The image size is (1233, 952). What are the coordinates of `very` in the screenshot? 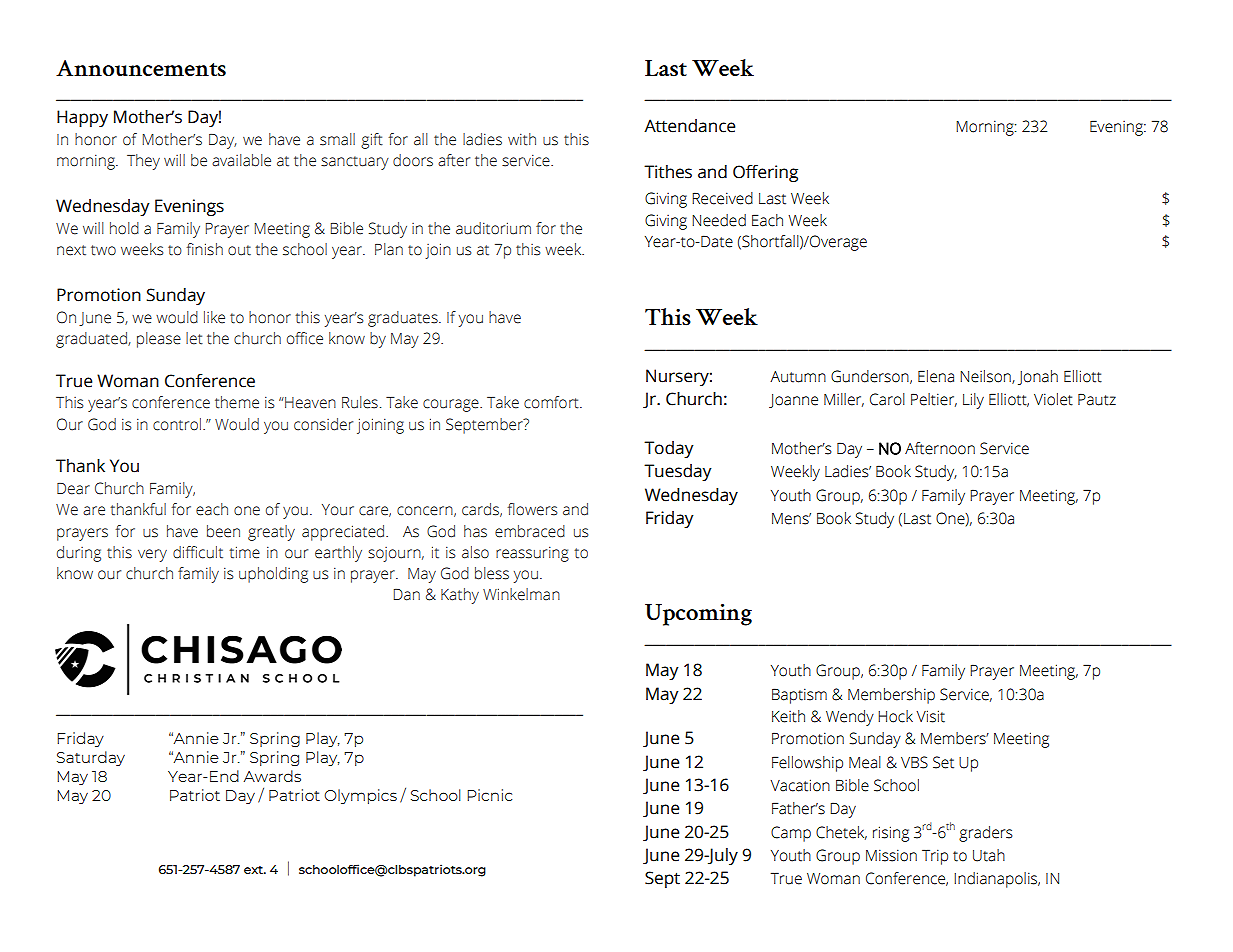 It's located at (152, 555).
